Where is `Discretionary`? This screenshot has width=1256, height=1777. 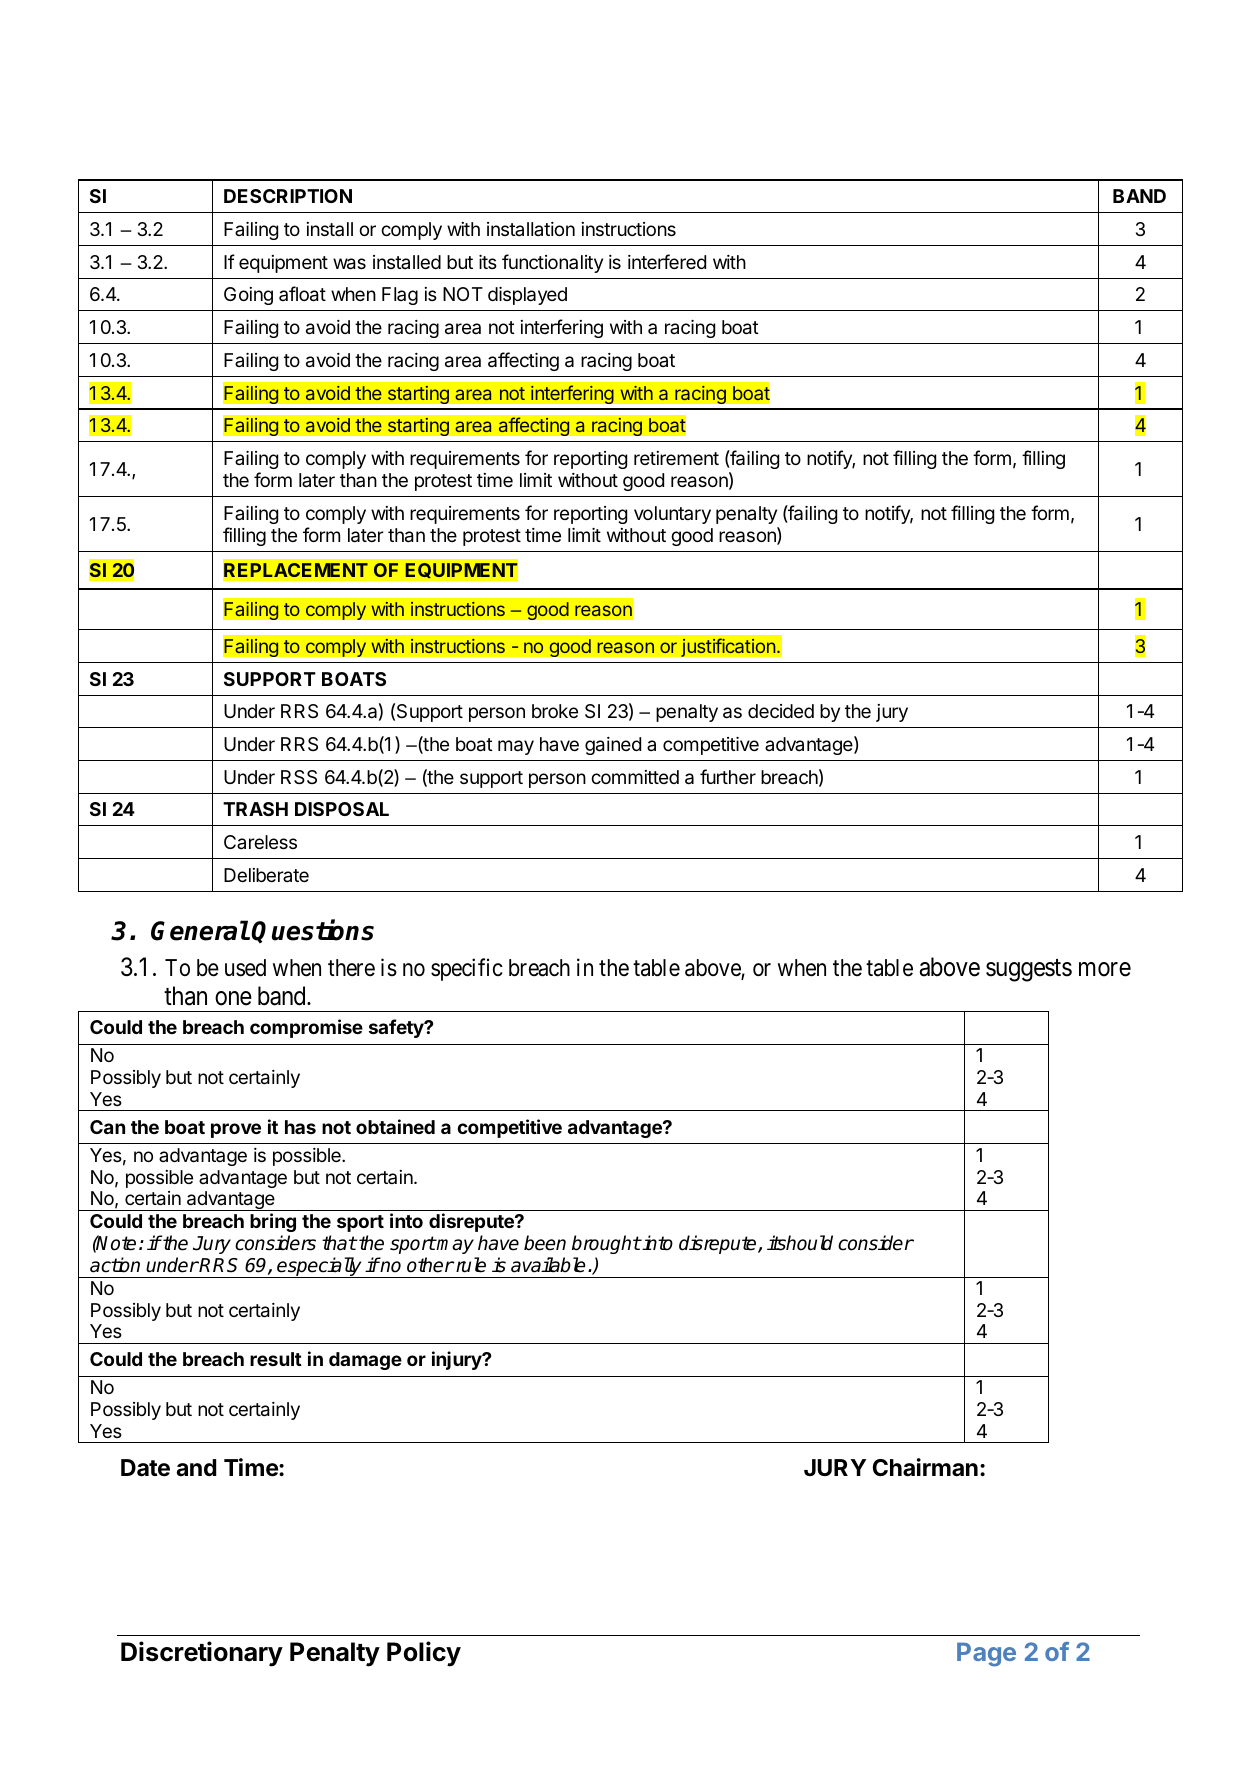 Discretionary is located at coordinates (202, 1654).
